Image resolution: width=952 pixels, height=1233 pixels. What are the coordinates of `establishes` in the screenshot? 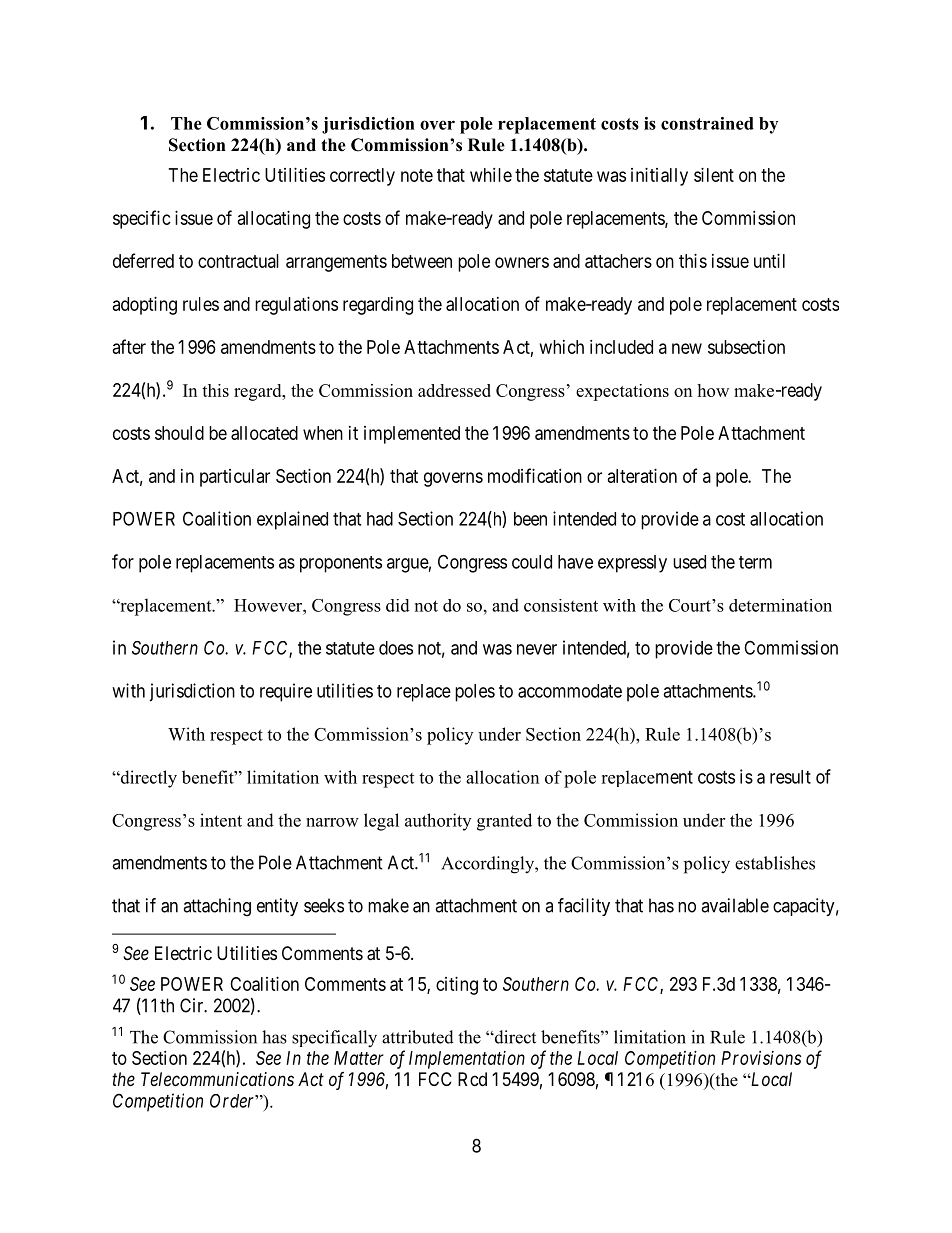 It's located at (775, 863).
